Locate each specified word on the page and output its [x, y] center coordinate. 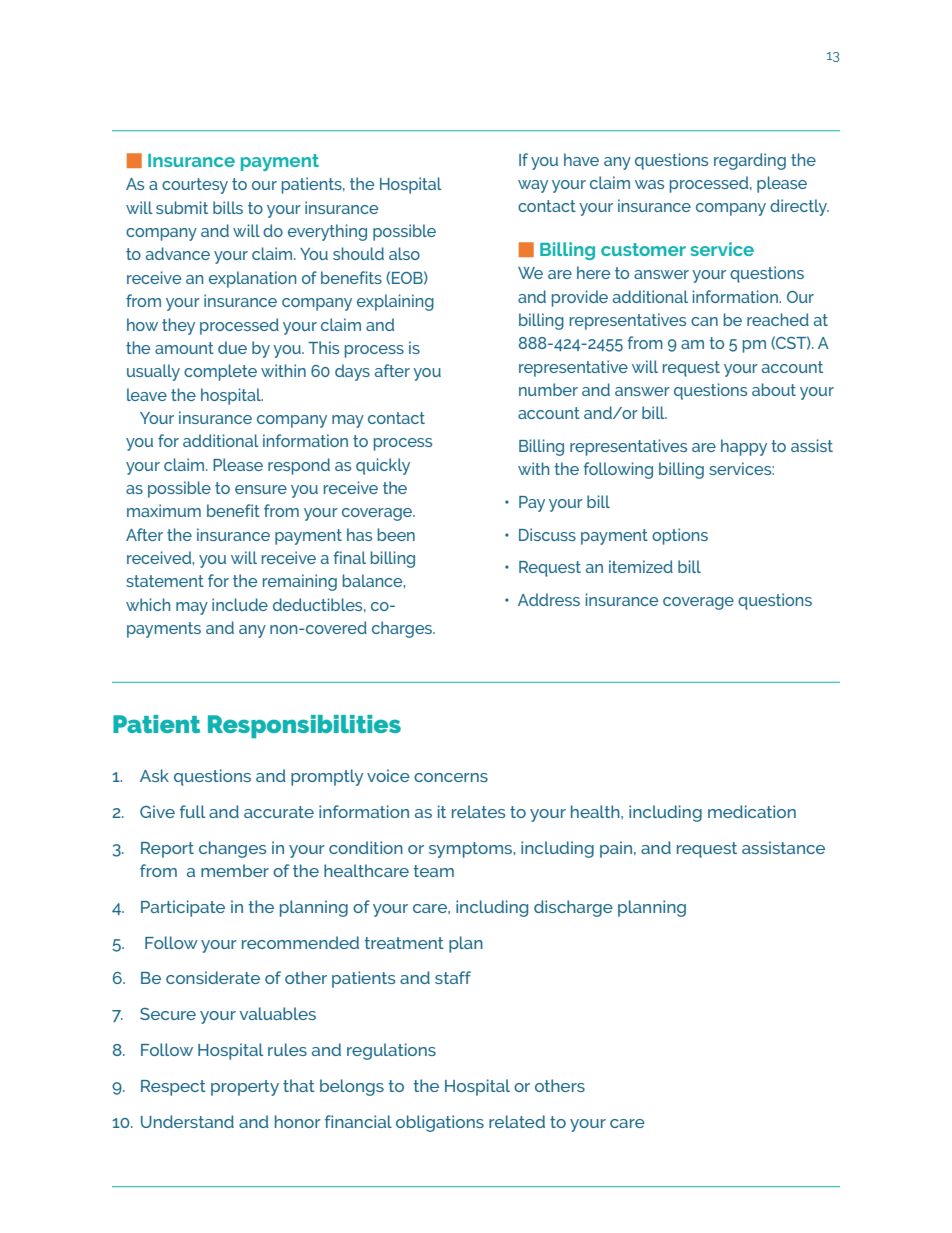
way [533, 186]
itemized [641, 566]
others [560, 1085]
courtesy [195, 186]
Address [549, 599]
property [245, 1088]
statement [165, 581]
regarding [750, 161]
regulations [391, 1051]
